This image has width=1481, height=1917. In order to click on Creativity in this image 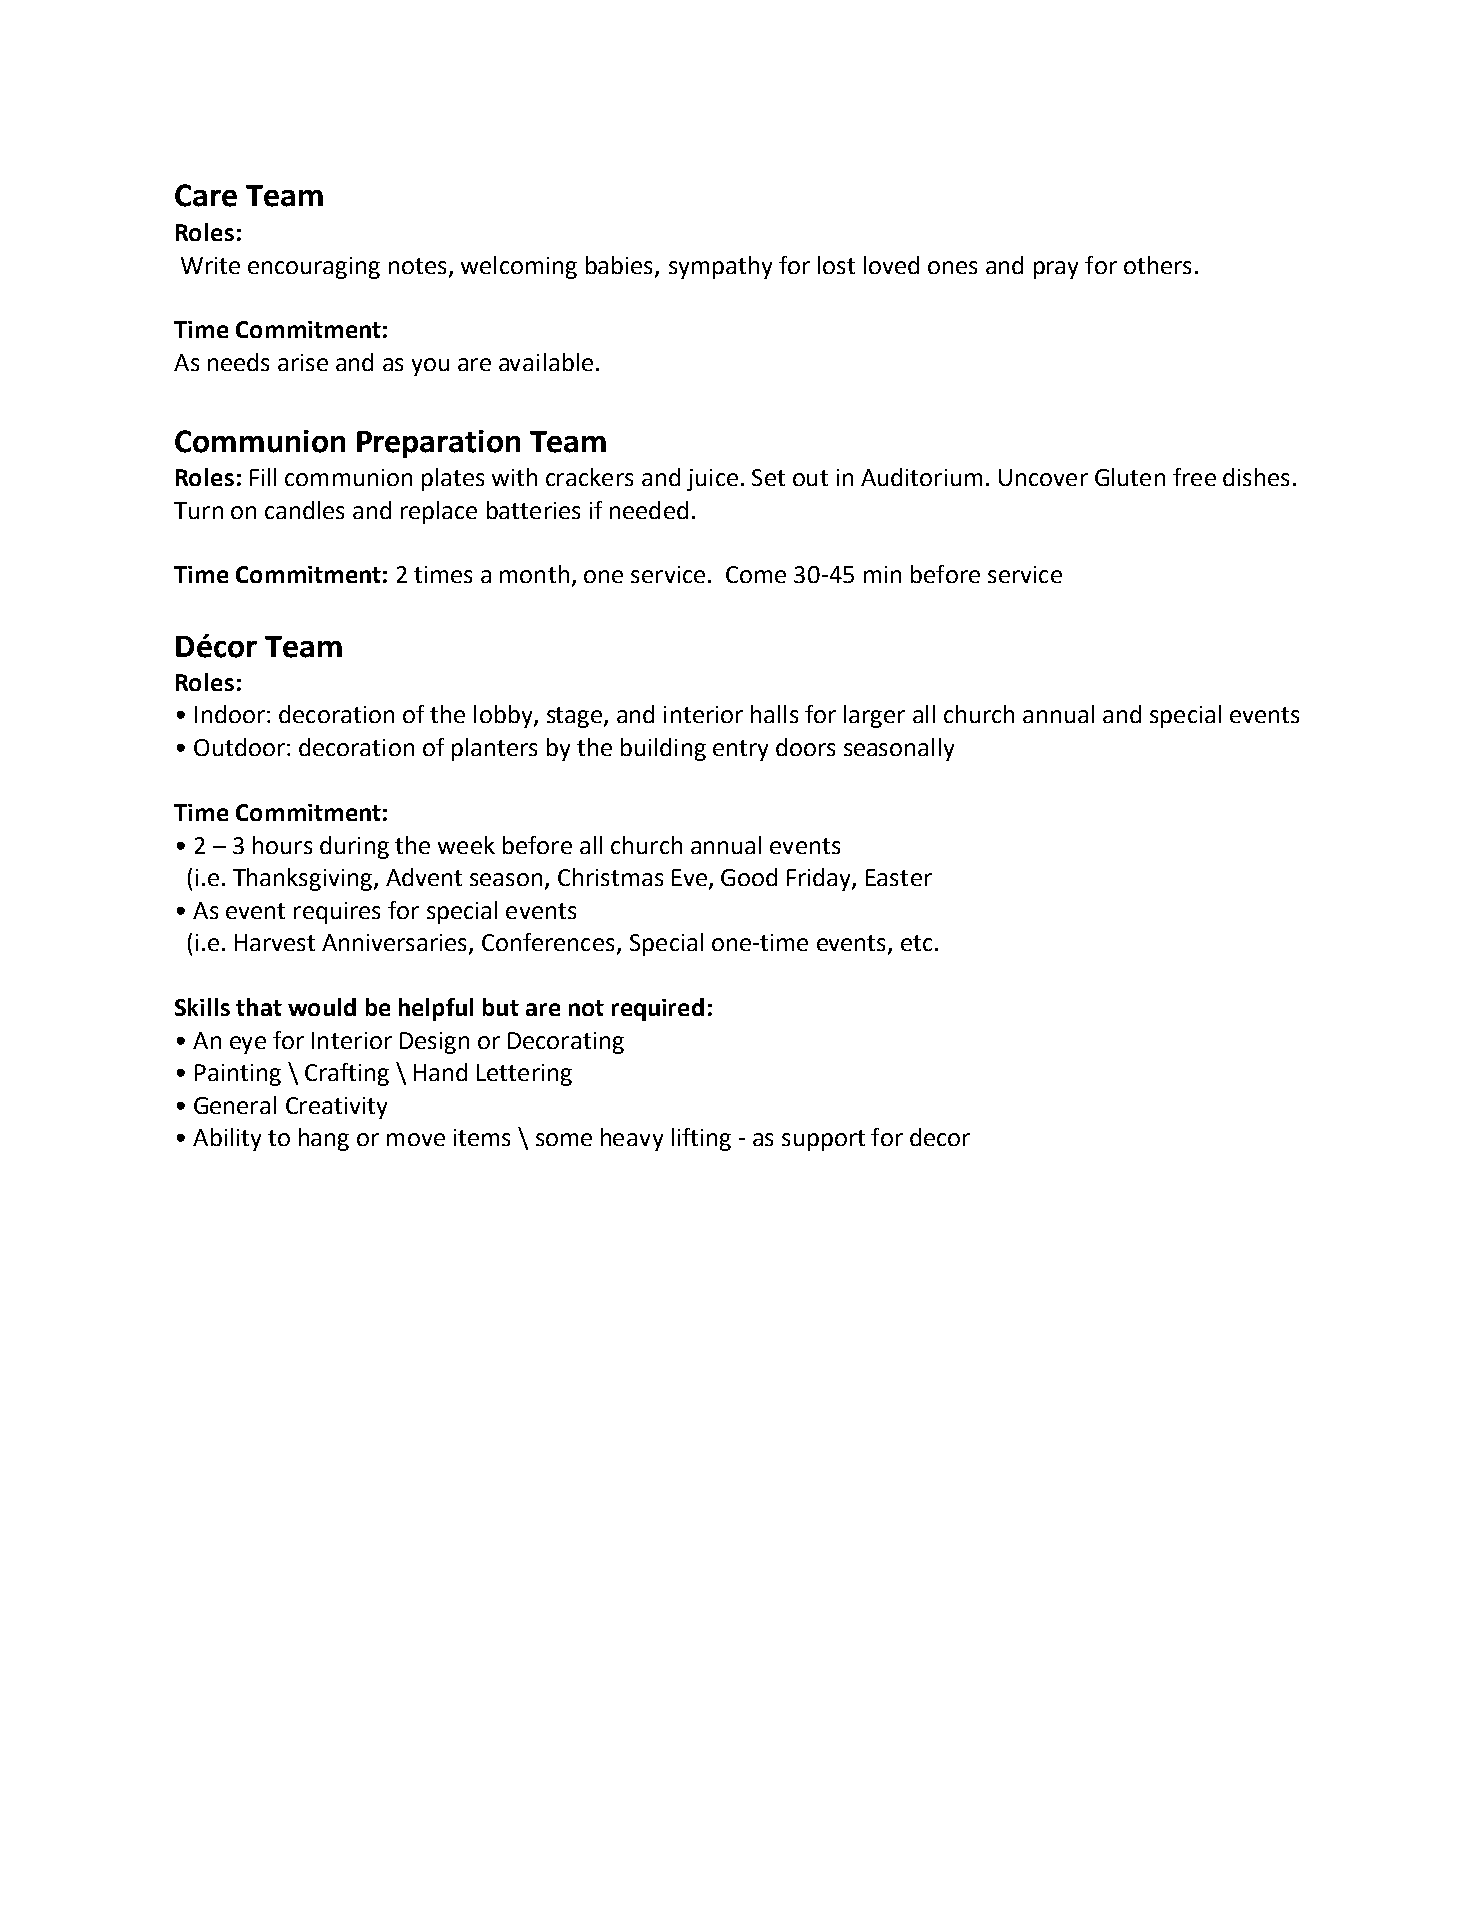, I will do `click(336, 1108)`.
